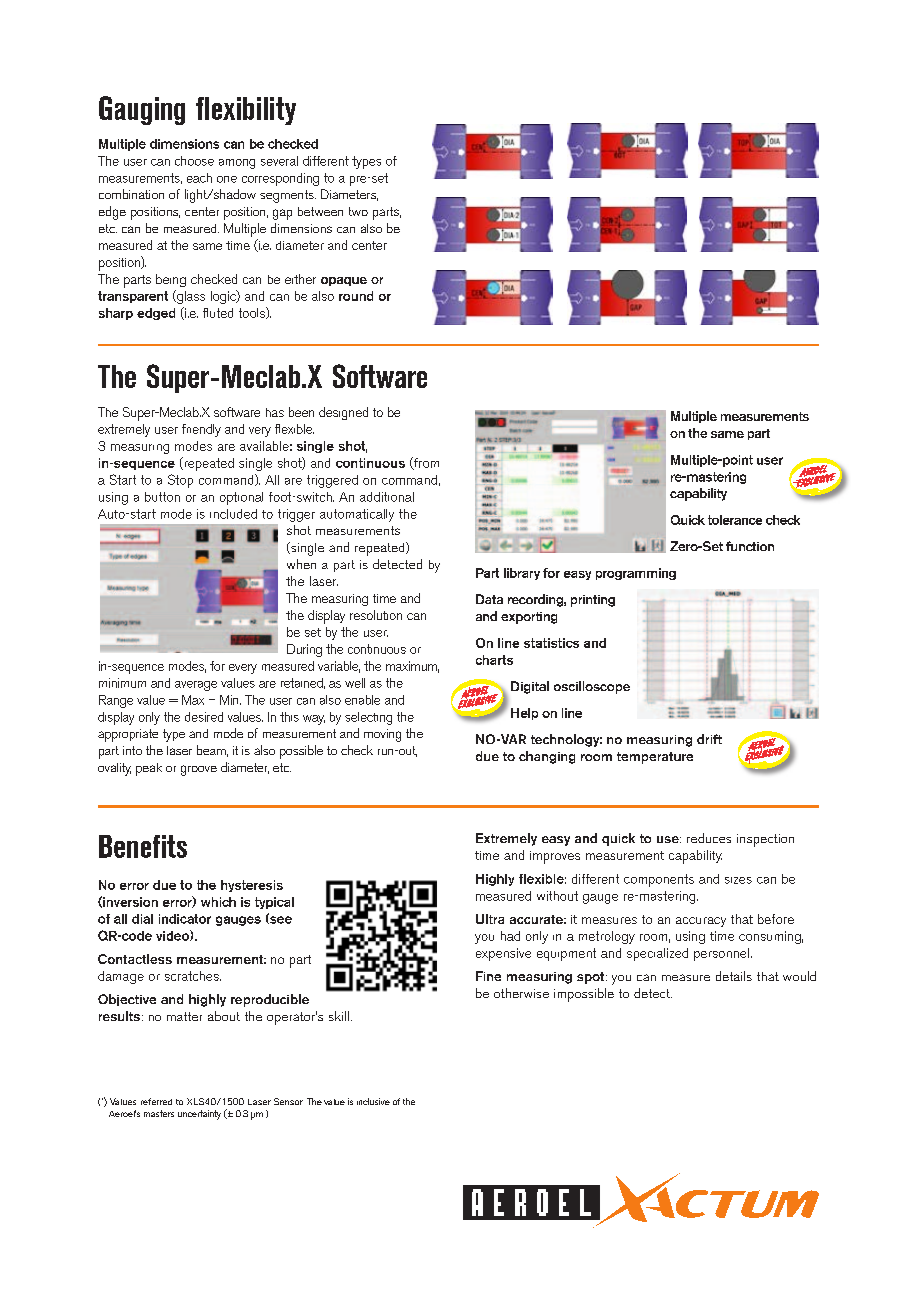 The image size is (924, 1308). I want to click on from, so click(425, 463).
